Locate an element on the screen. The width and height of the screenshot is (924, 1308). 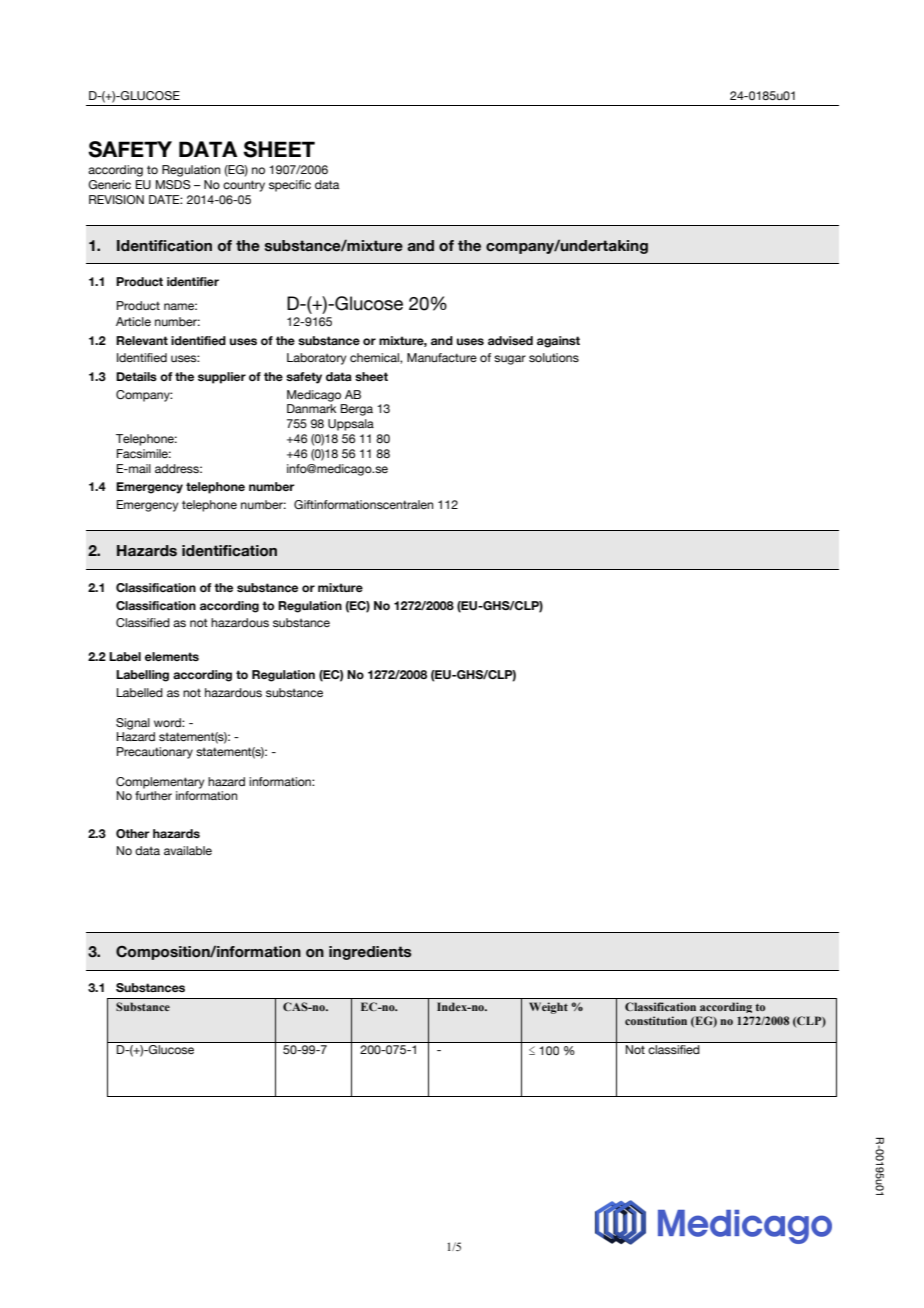
elements is located at coordinates (172, 656).
